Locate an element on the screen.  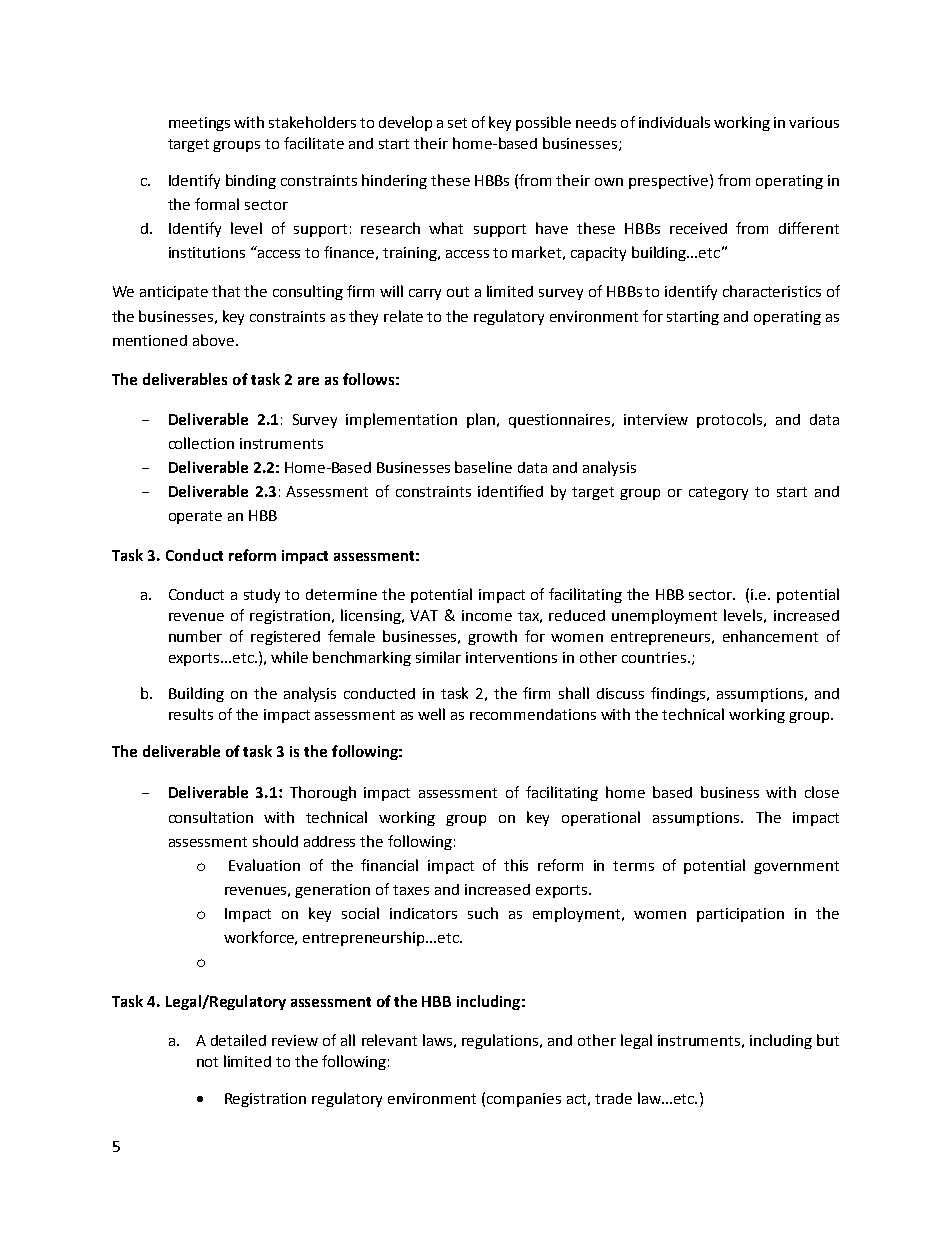
consultation is located at coordinates (211, 817).
